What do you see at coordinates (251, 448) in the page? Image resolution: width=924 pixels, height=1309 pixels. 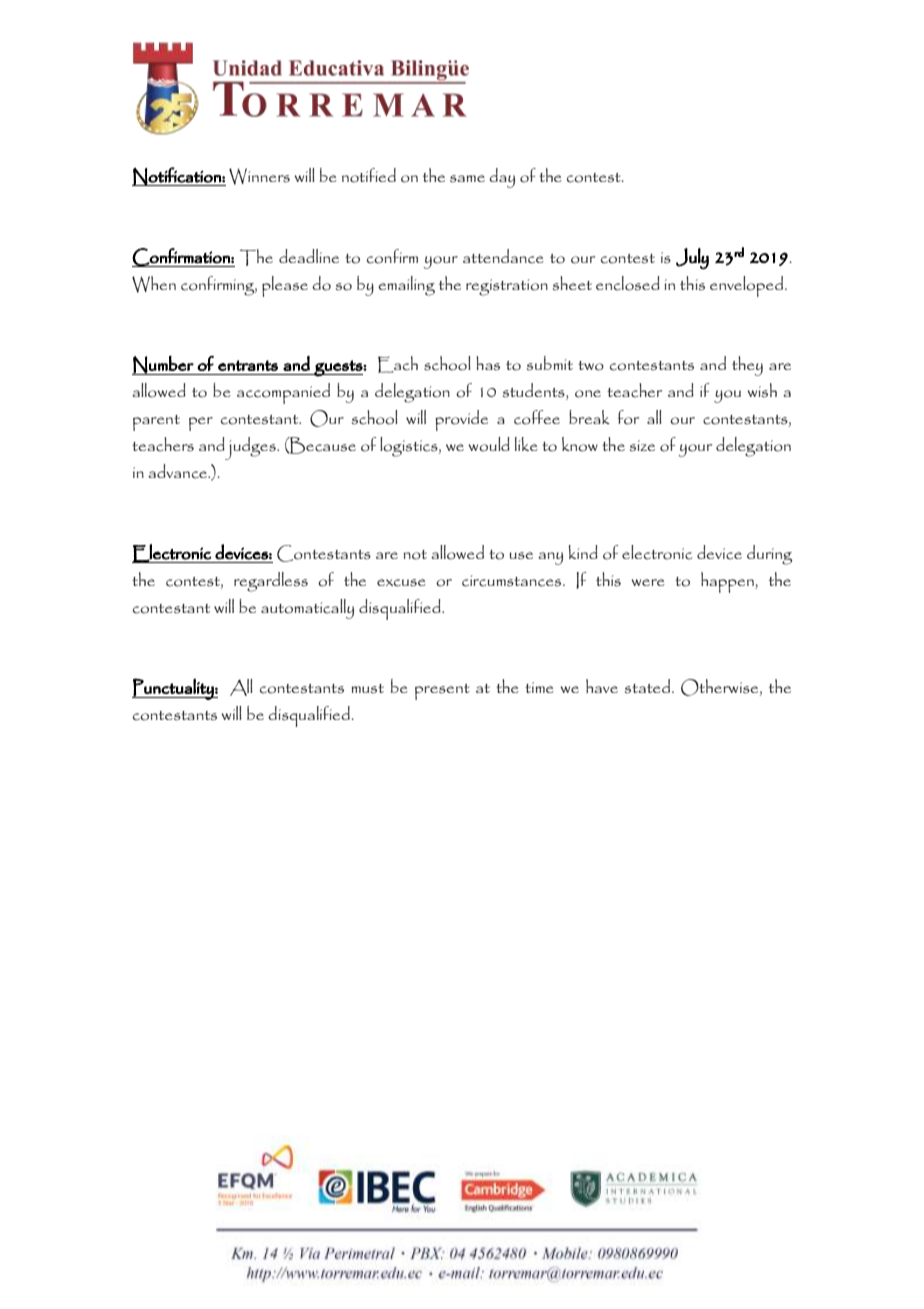 I see `judges` at bounding box center [251, 448].
